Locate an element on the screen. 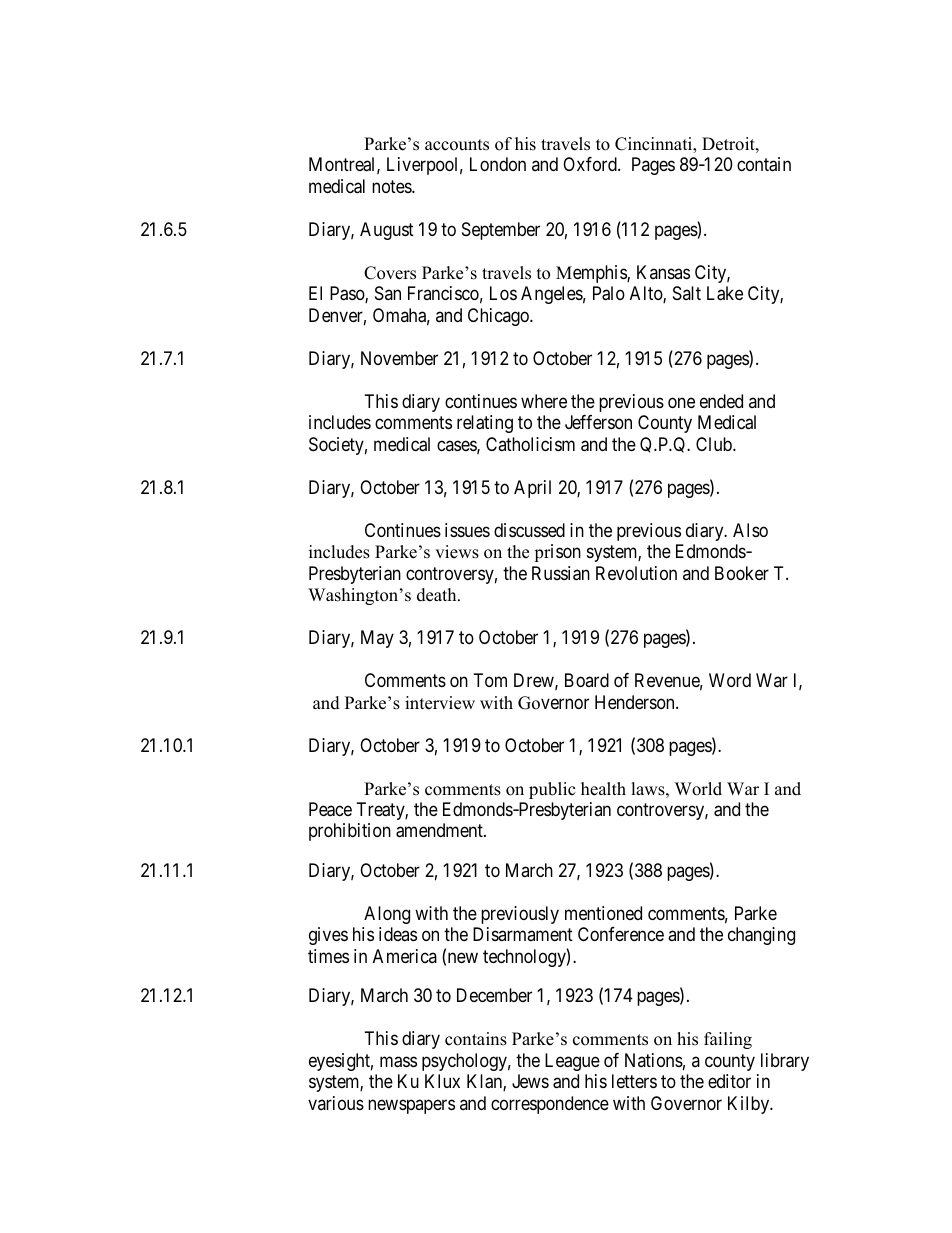  Russian is located at coordinates (561, 573).
